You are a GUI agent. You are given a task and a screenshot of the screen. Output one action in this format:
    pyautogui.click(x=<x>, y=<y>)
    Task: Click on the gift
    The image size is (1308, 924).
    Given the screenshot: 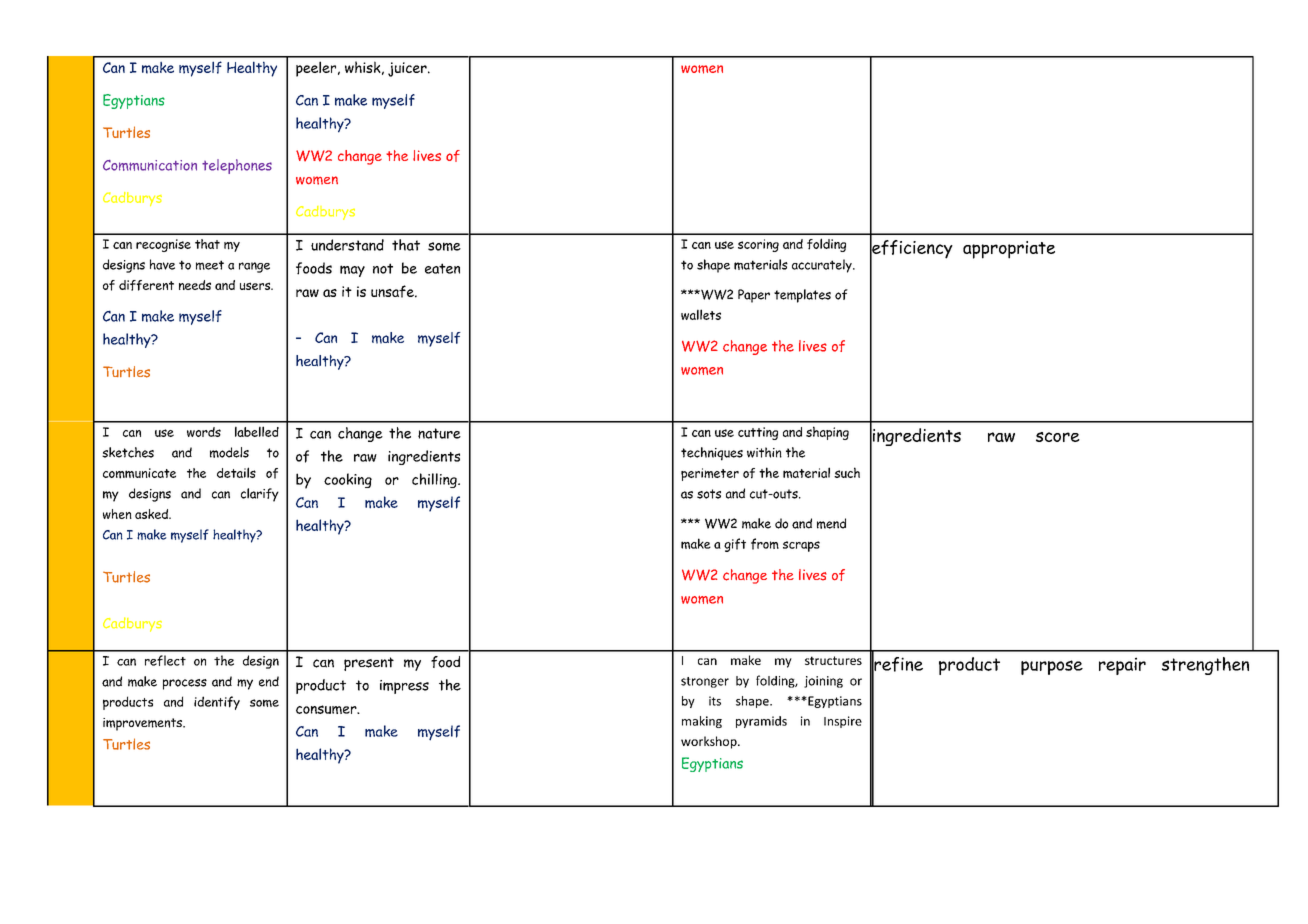 What is the action you would take?
    pyautogui.click(x=735, y=545)
